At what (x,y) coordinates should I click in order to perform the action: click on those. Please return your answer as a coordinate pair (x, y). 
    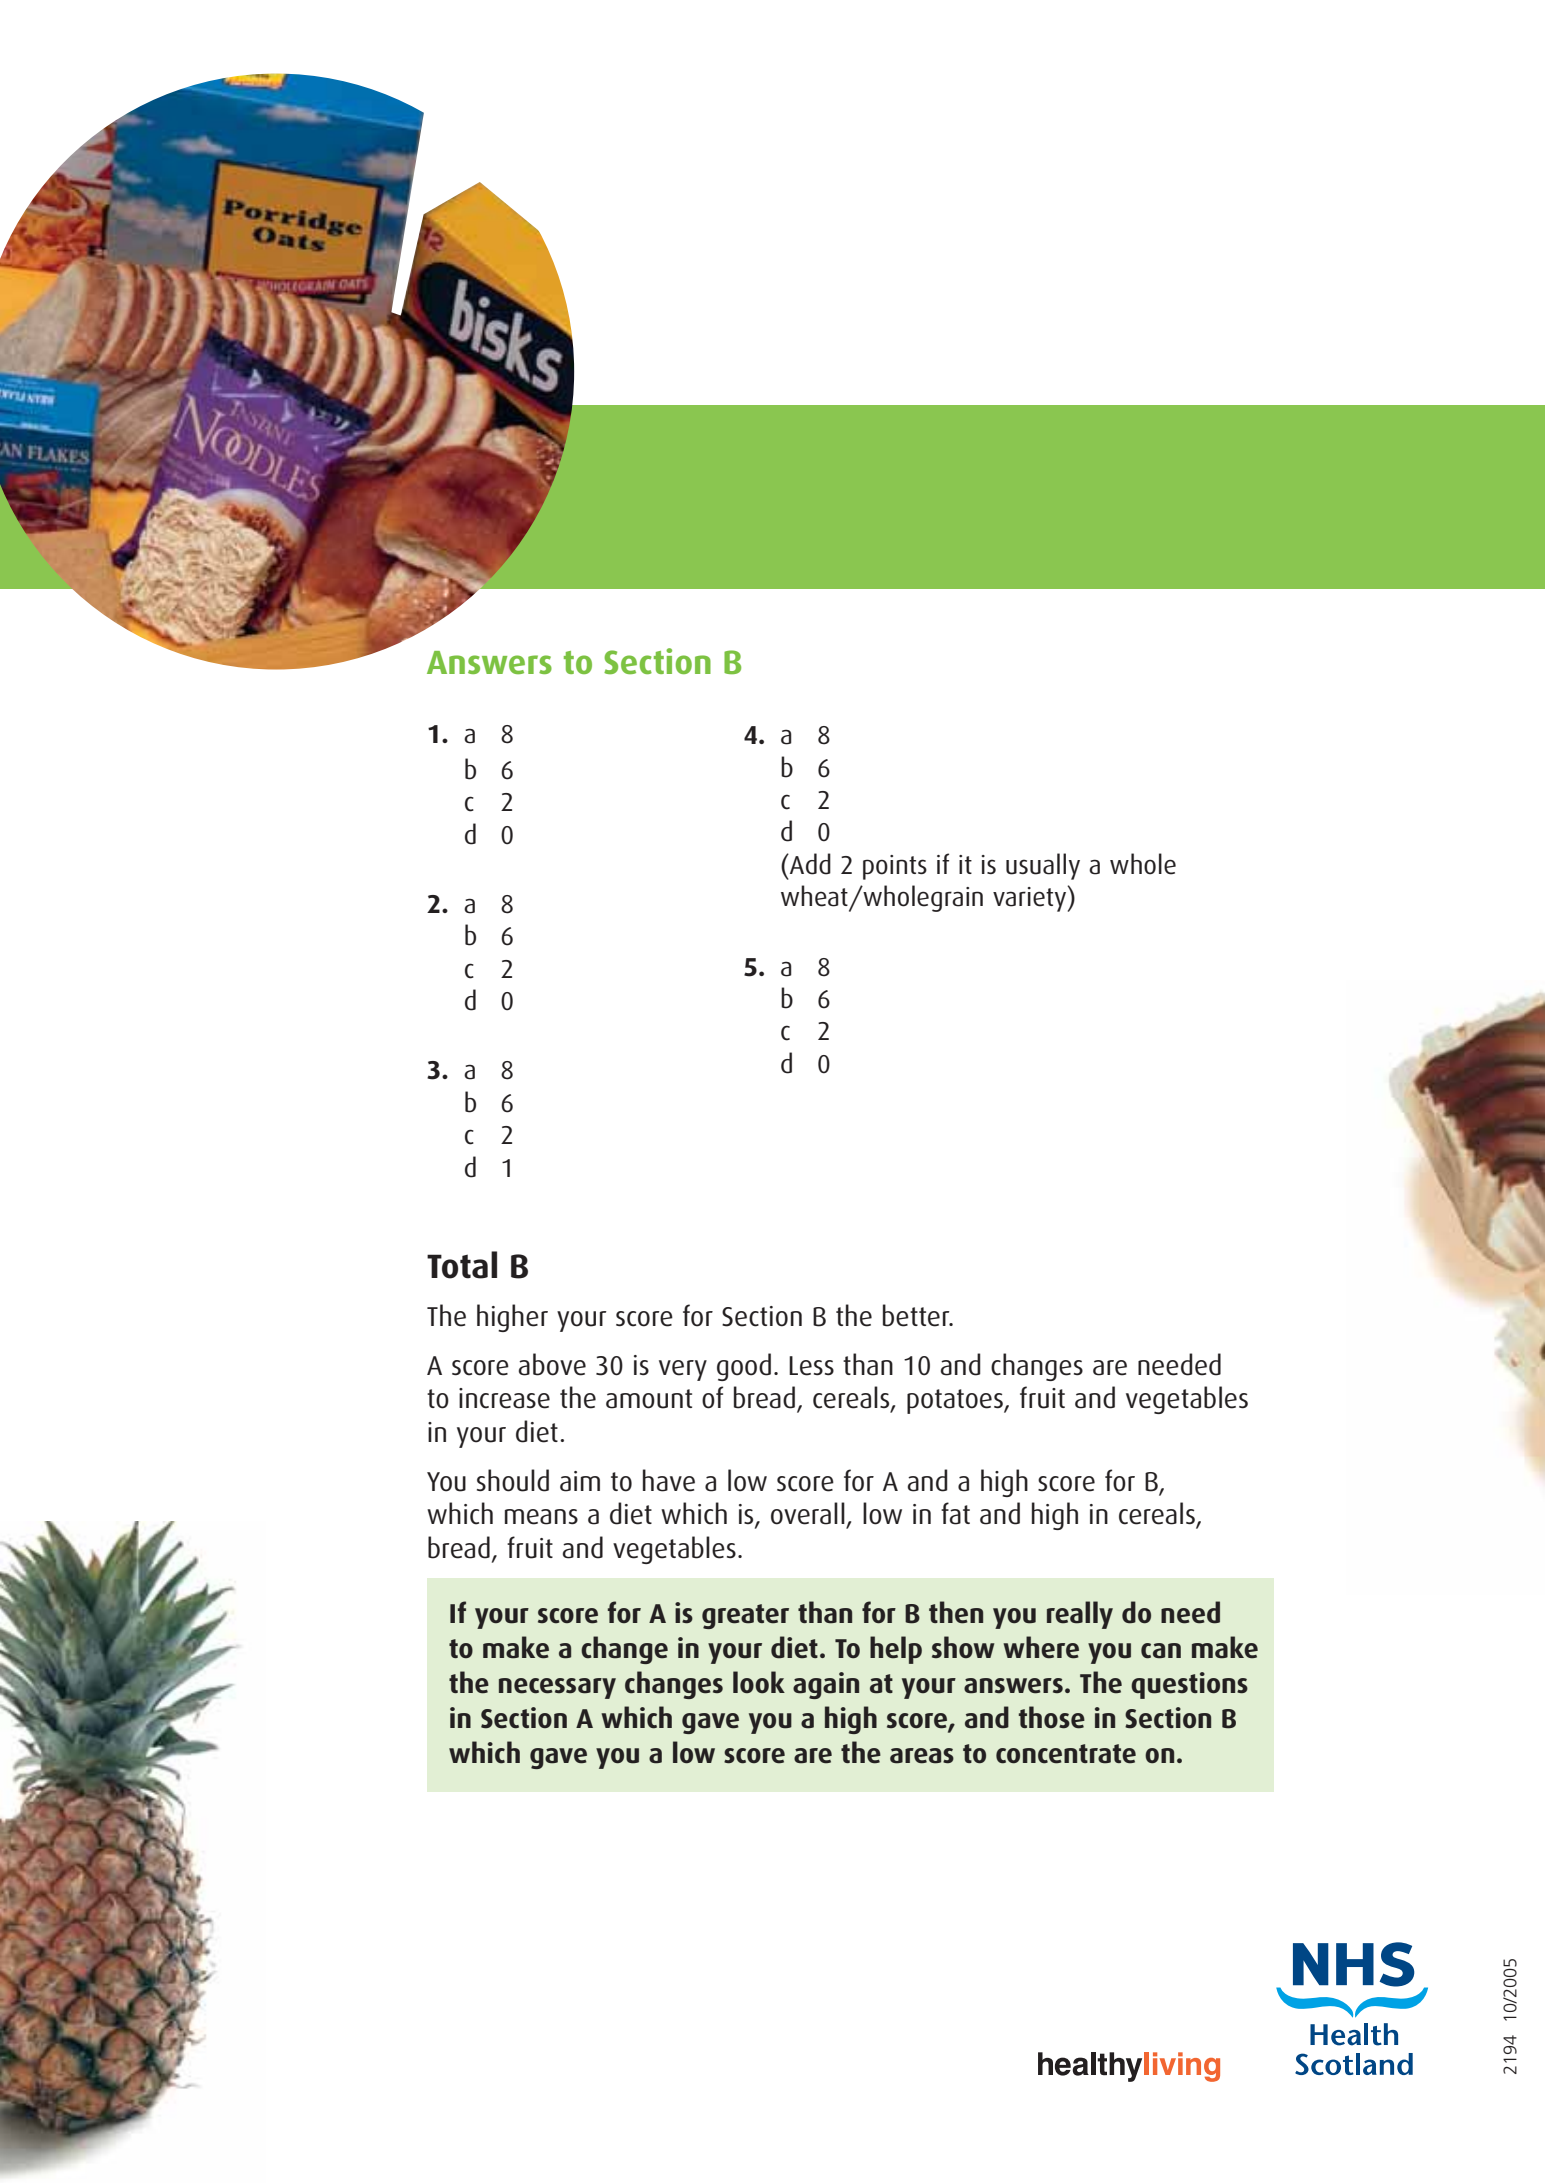
    Looking at the image, I should click on (1052, 1717).
